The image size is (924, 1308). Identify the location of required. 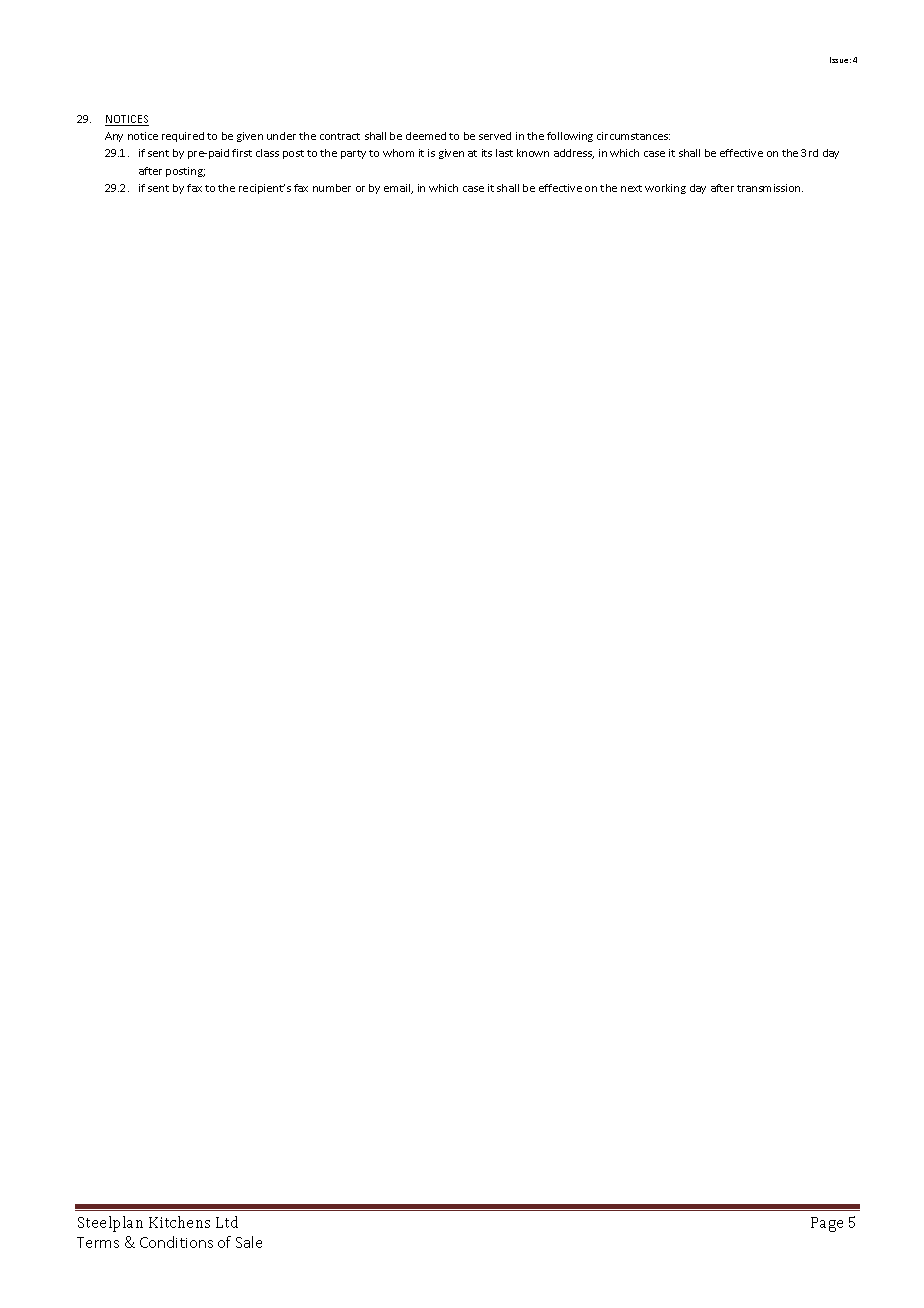
(183, 137).
